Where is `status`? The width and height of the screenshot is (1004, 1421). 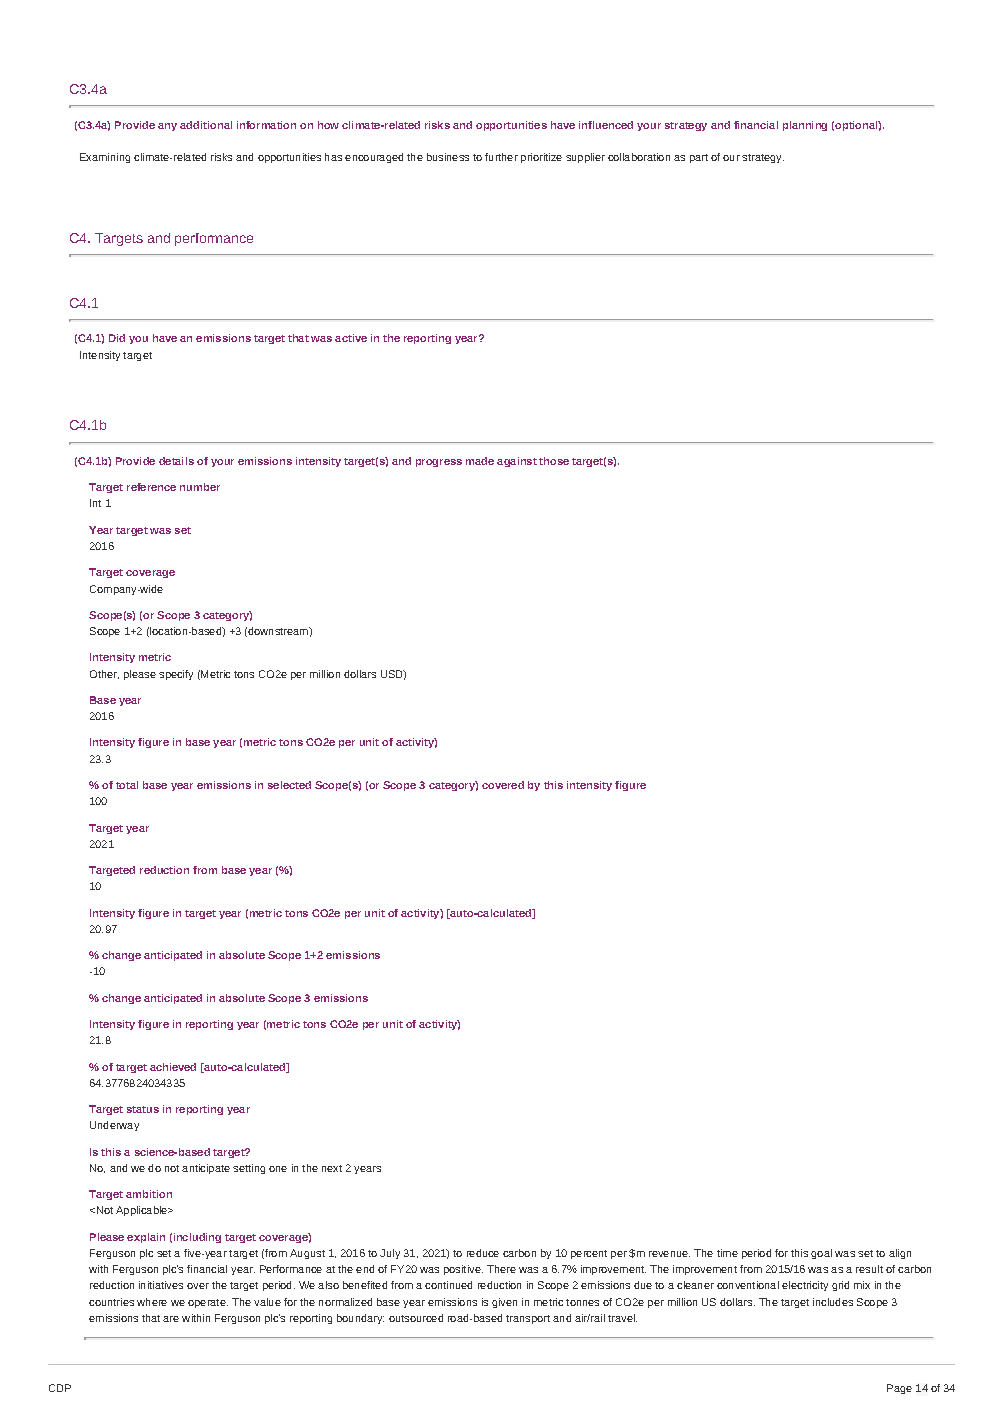 status is located at coordinates (143, 1109).
